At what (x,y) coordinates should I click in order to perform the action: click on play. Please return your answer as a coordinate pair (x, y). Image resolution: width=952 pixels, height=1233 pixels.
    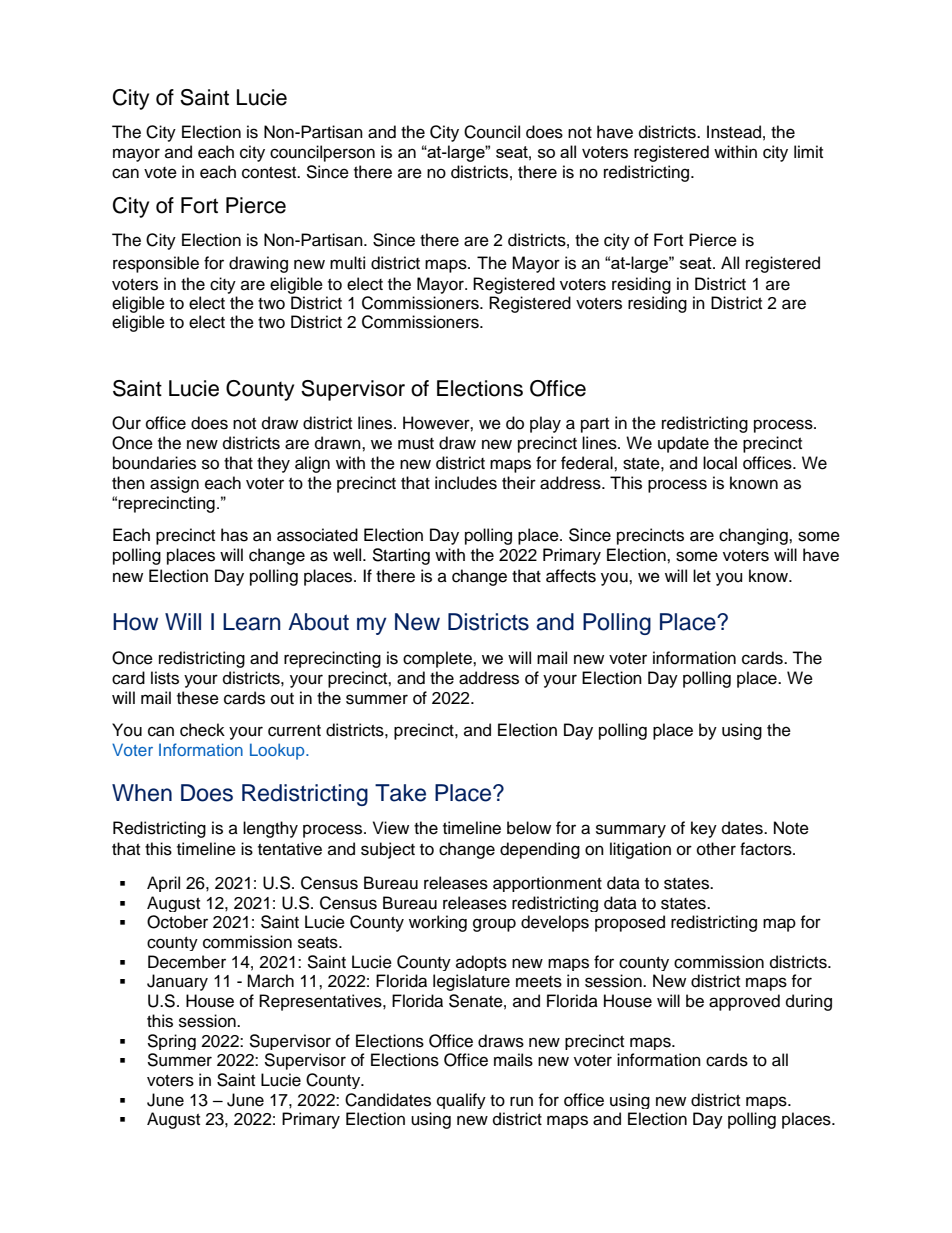
    Looking at the image, I should click on (545, 424).
